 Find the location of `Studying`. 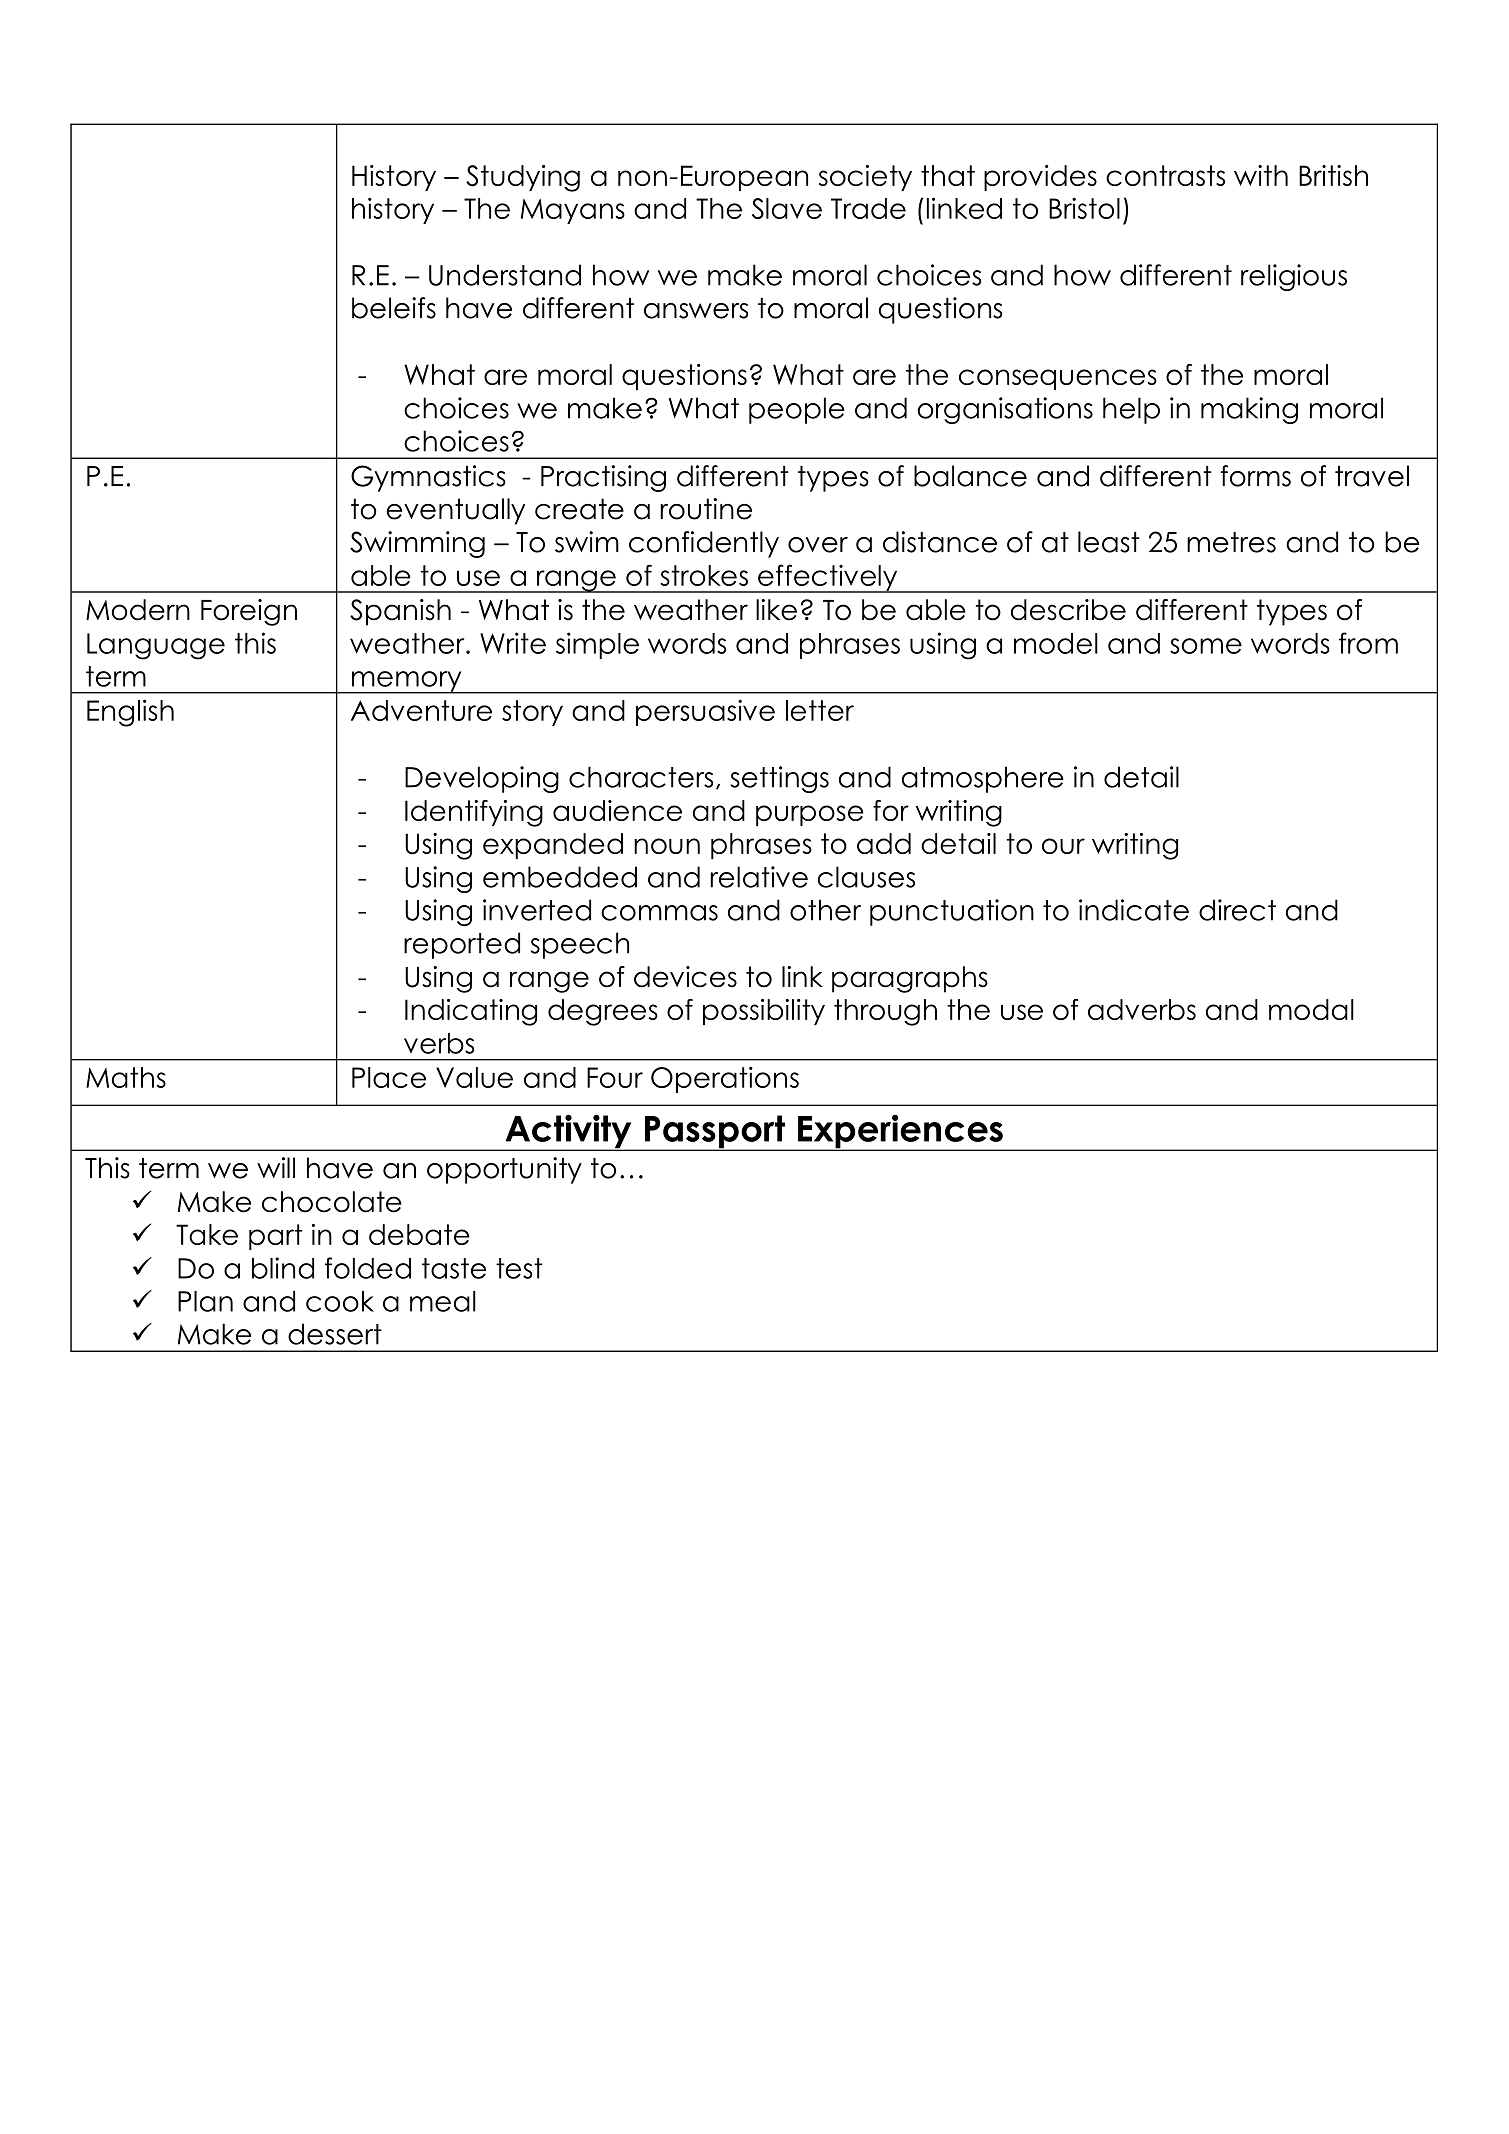

Studying is located at coordinates (523, 178).
